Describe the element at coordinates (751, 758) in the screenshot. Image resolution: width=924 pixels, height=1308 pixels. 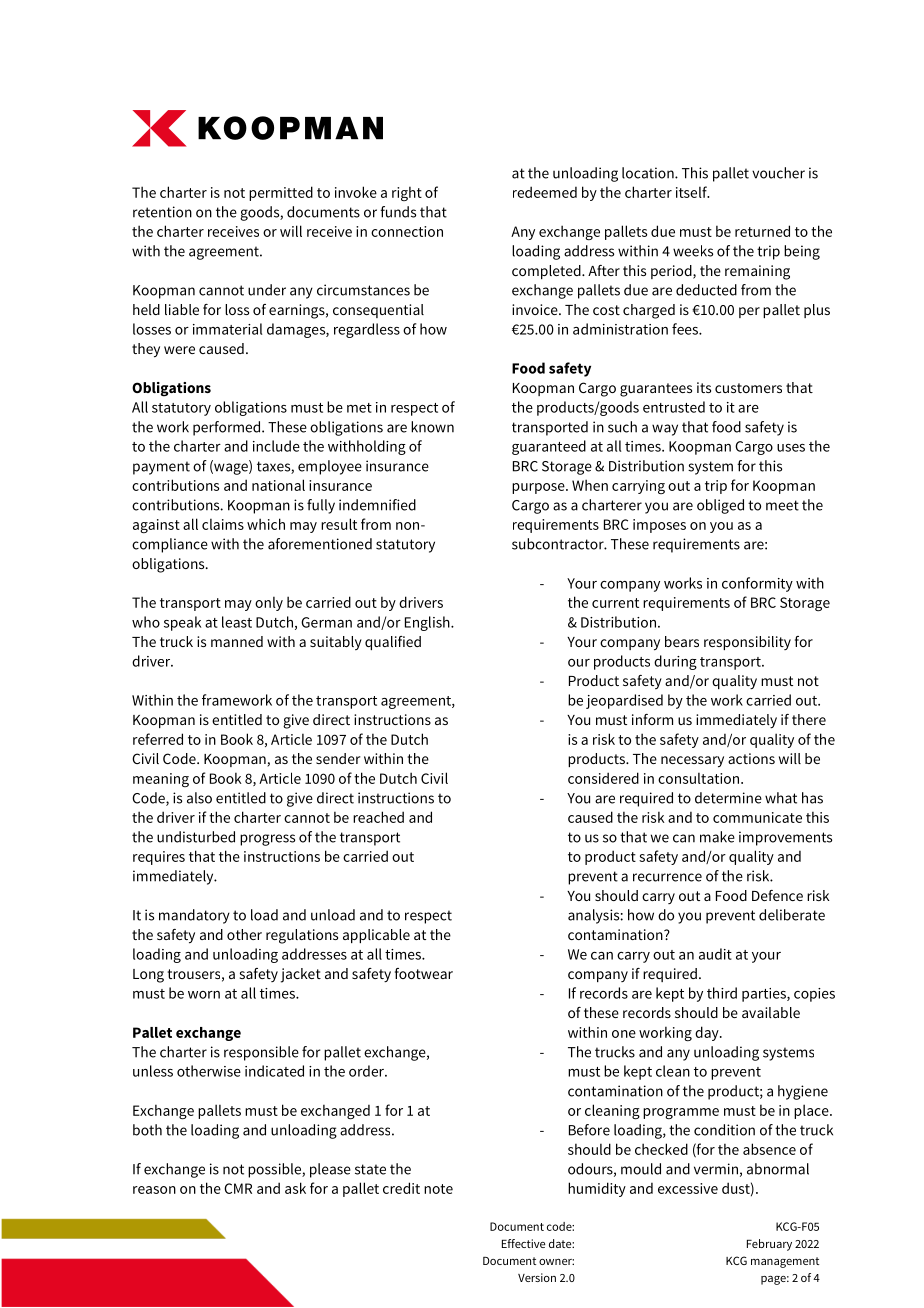
I see `actions` at that location.
